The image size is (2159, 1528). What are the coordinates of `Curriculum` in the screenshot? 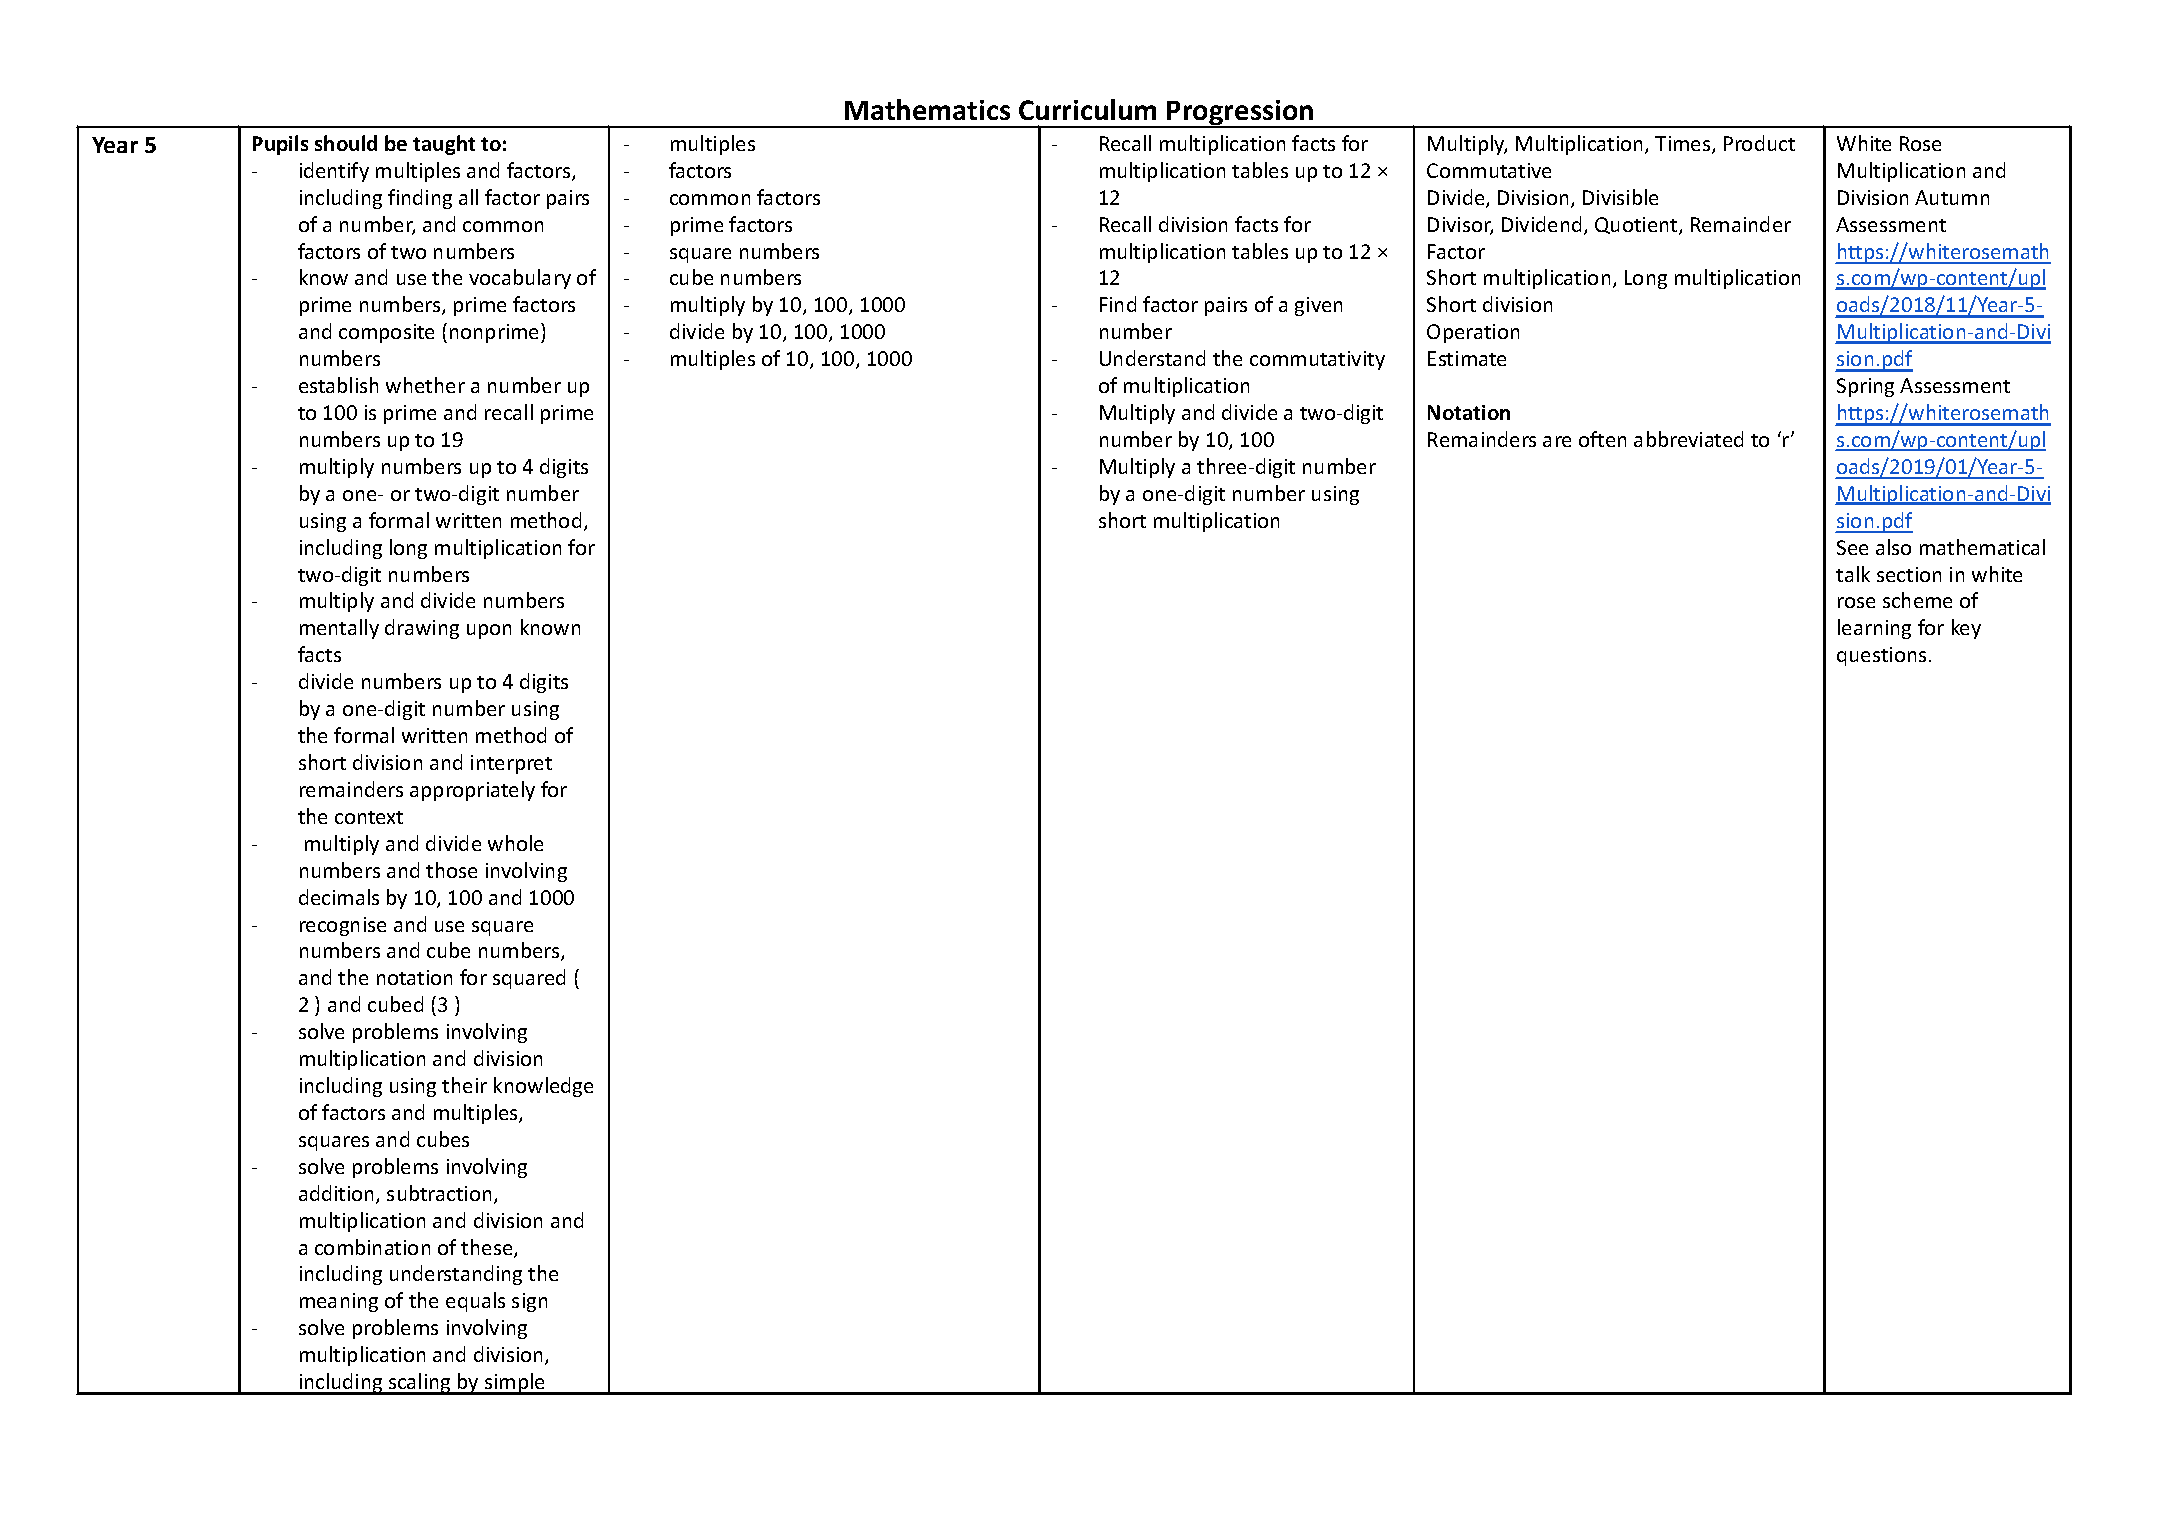 It's located at (1087, 109).
